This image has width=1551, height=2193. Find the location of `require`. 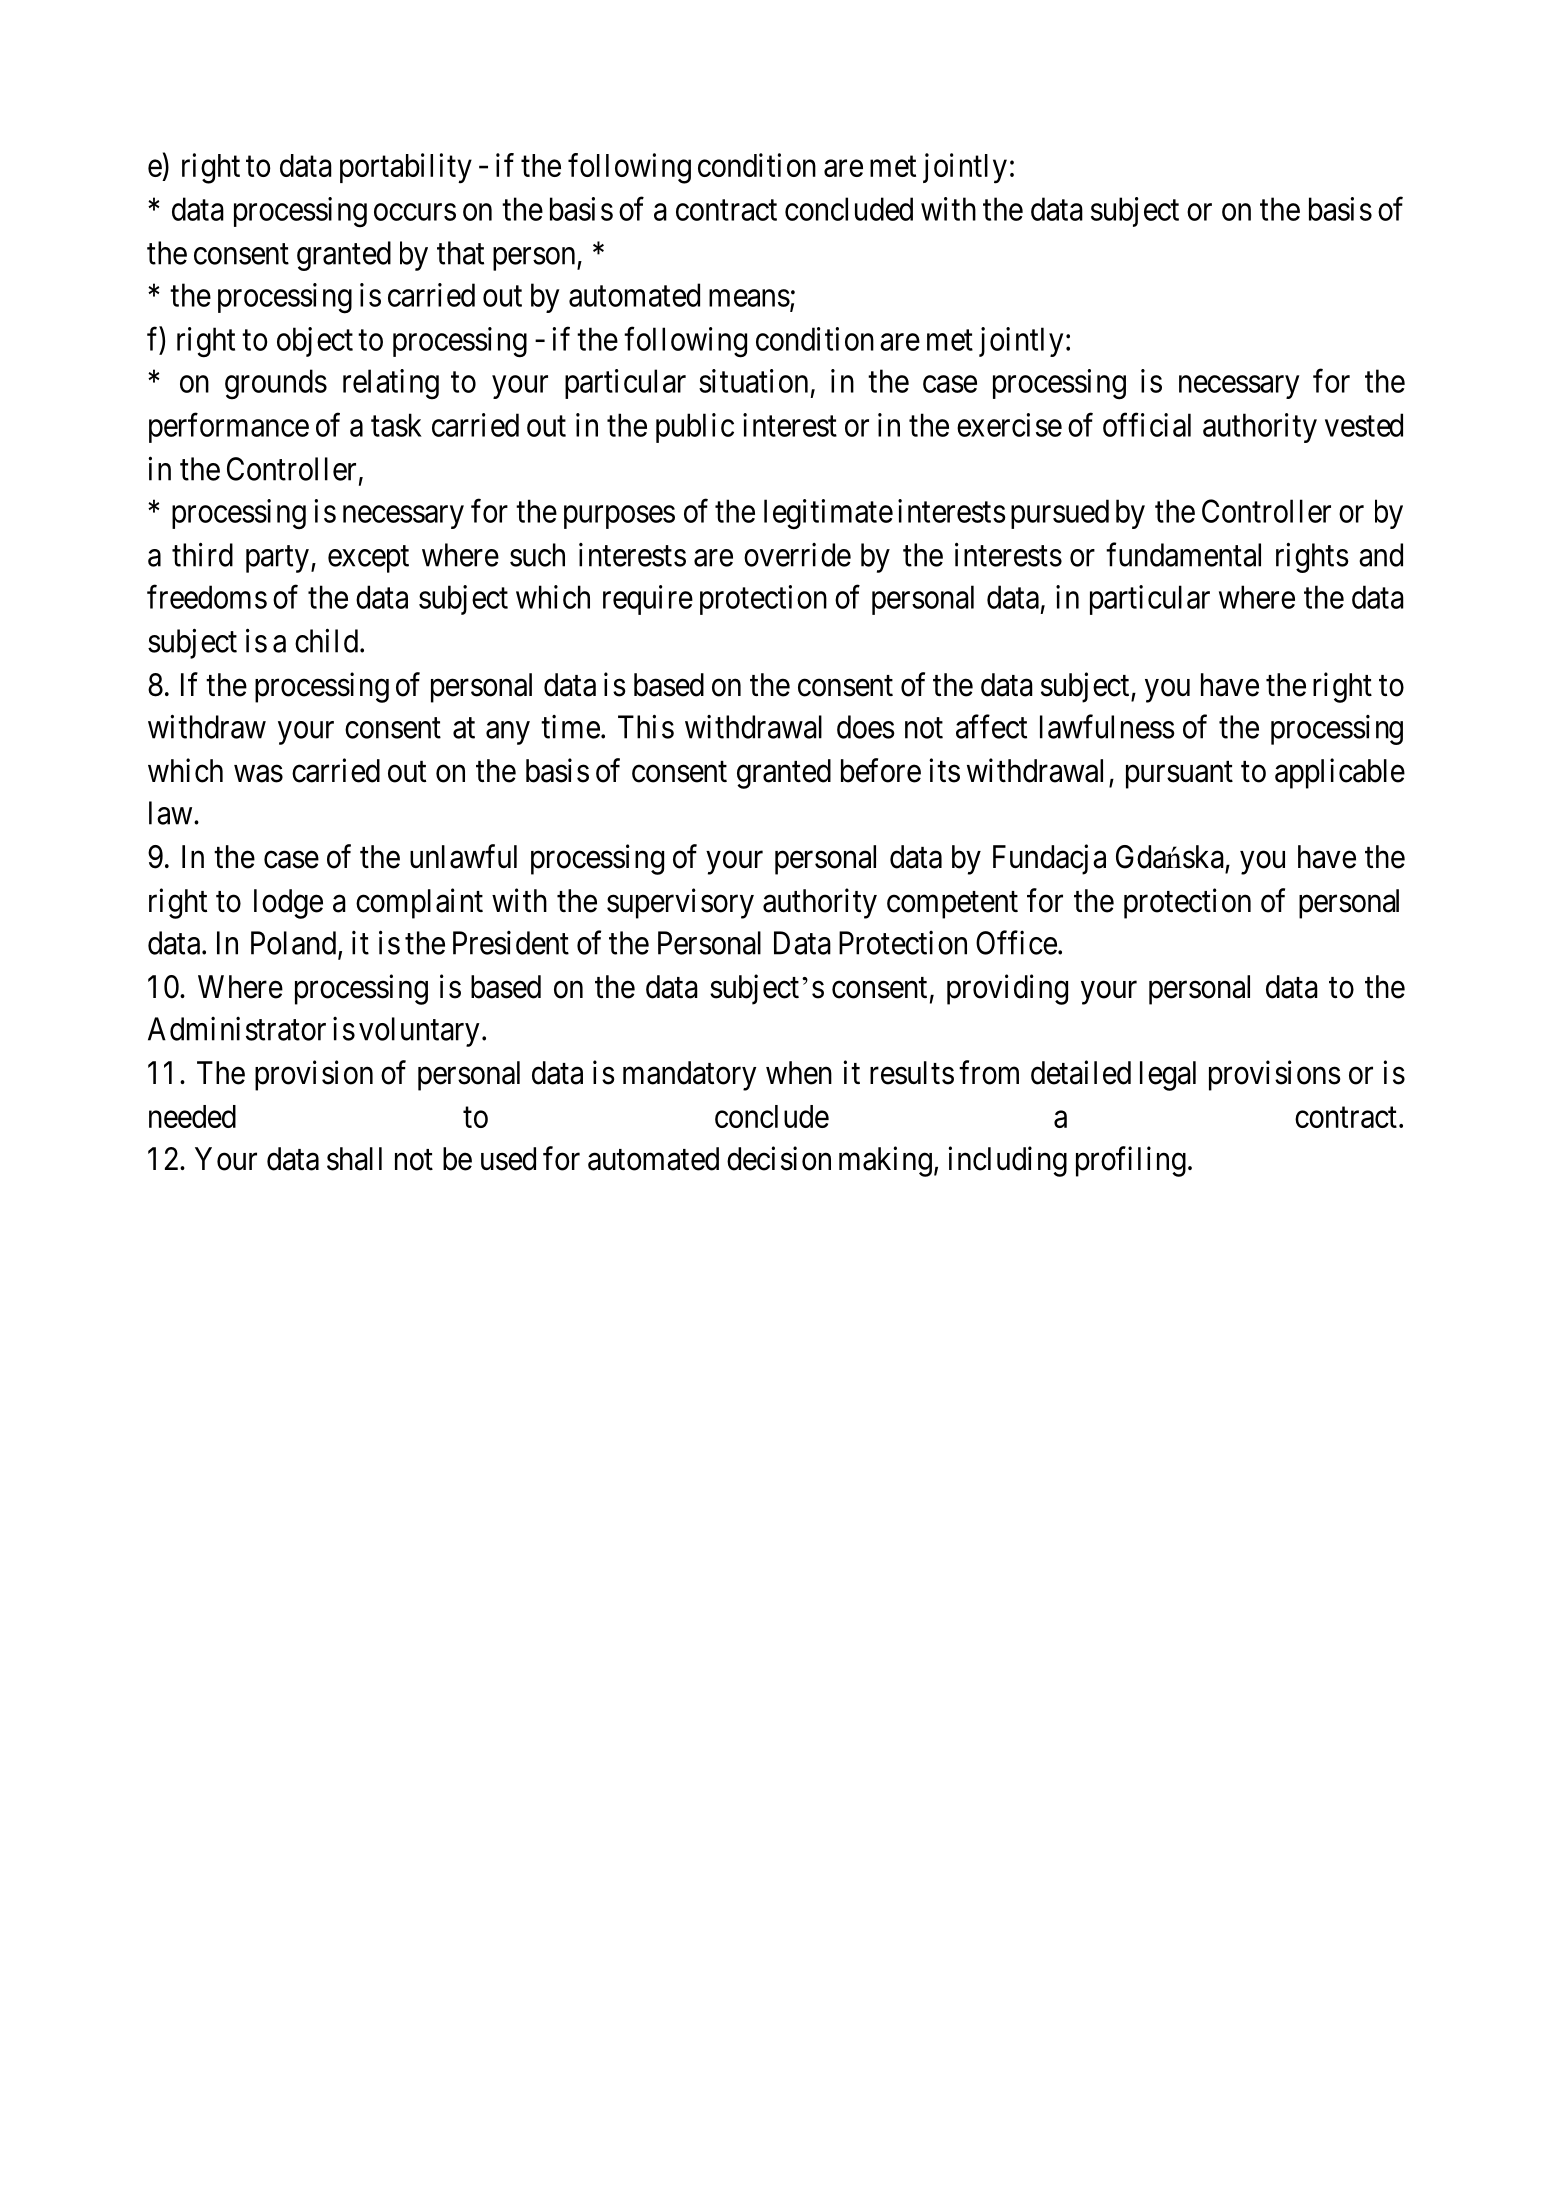

require is located at coordinates (648, 600).
